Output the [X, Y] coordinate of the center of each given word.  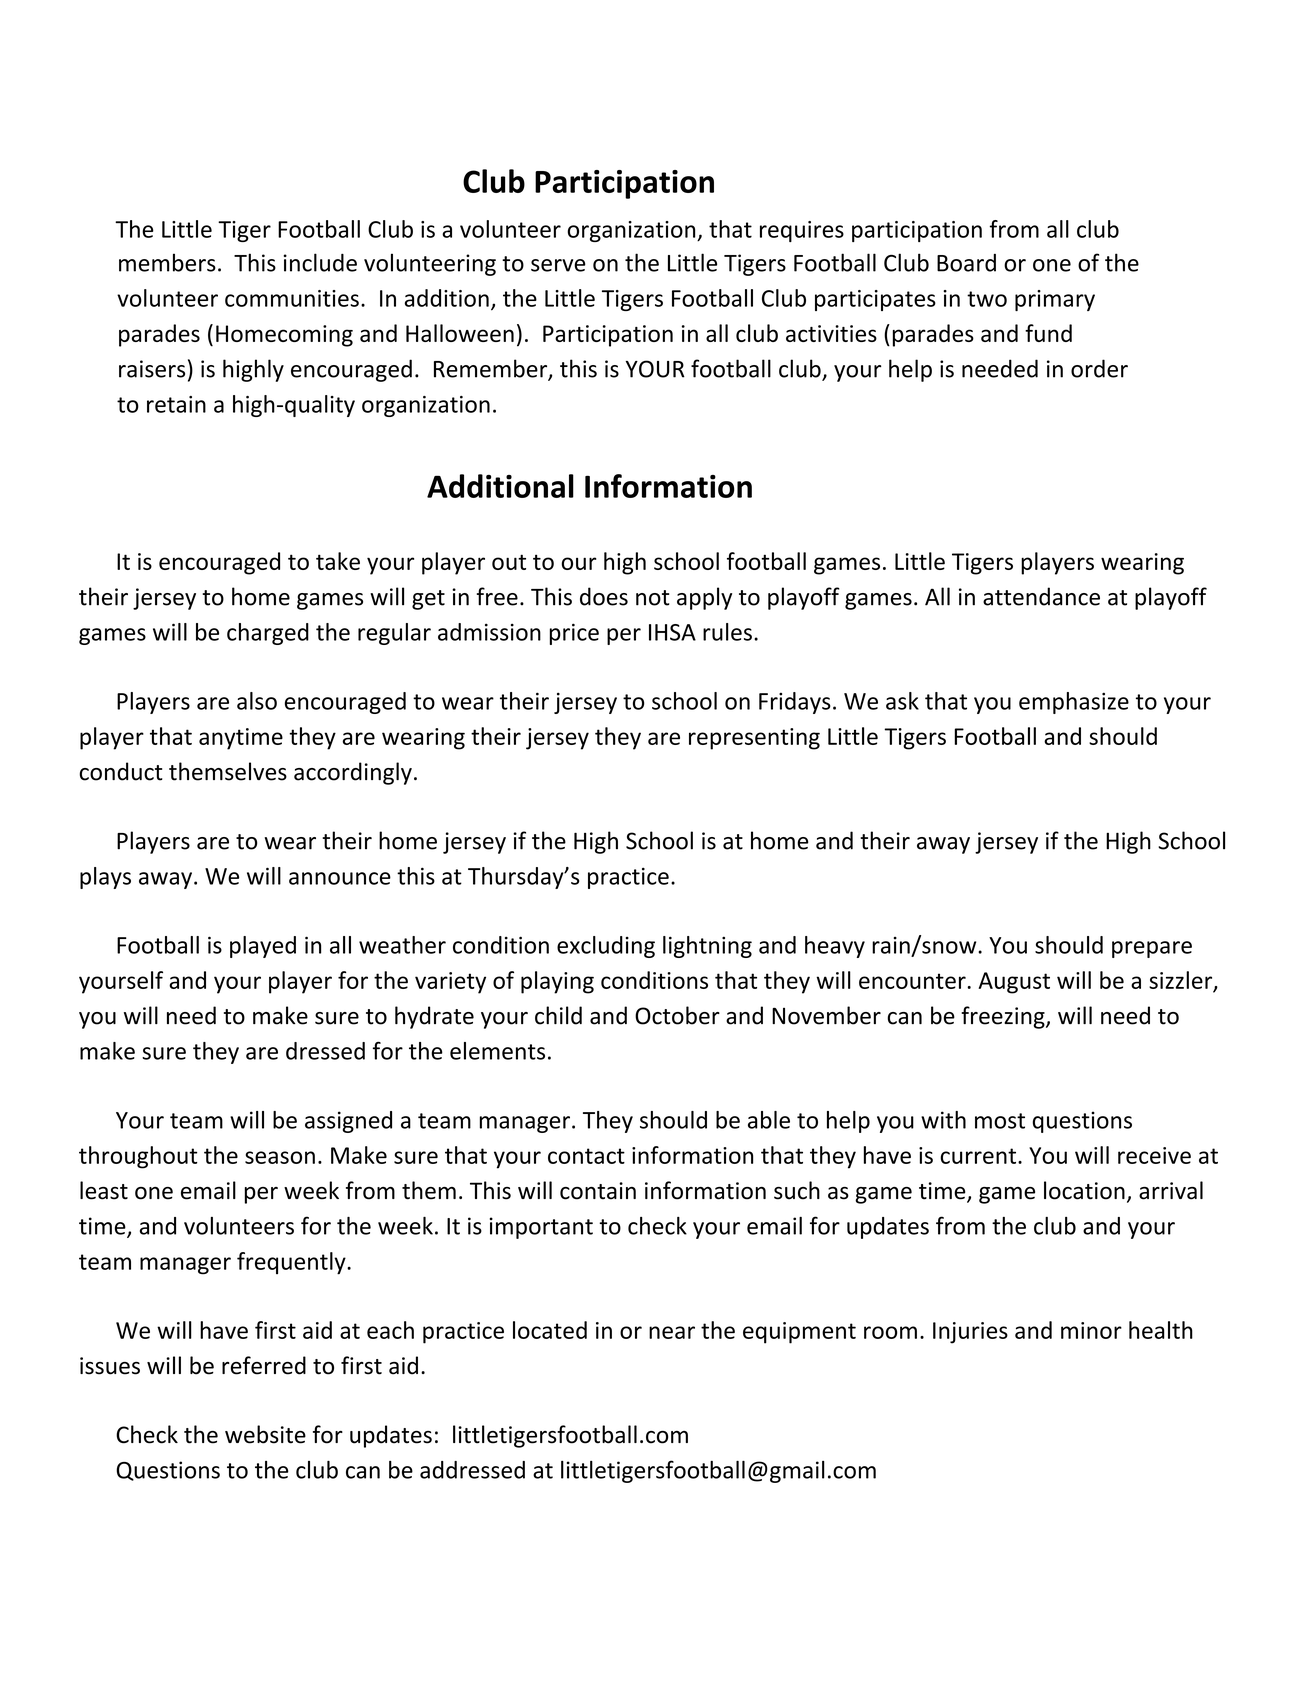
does [604, 596]
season [280, 1157]
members [167, 262]
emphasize [1074, 703]
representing [754, 739]
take [338, 561]
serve [558, 265]
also [257, 701]
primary [1055, 300]
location [1084, 1190]
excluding [606, 947]
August [1014, 983]
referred [264, 1365]
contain [598, 1191]
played [263, 947]
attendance [1041, 596]
